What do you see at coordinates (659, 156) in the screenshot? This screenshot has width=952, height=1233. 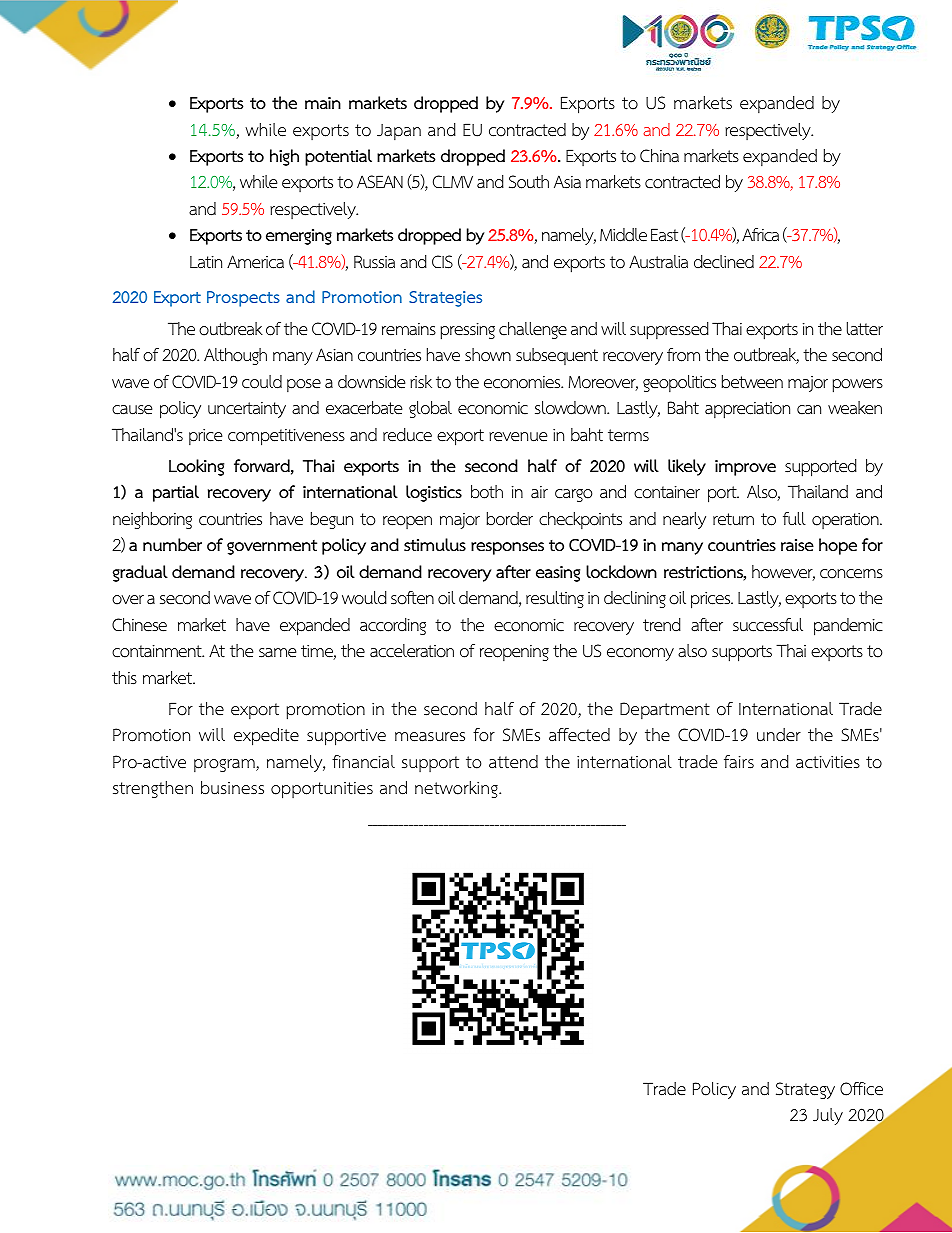 I see `China` at bounding box center [659, 156].
